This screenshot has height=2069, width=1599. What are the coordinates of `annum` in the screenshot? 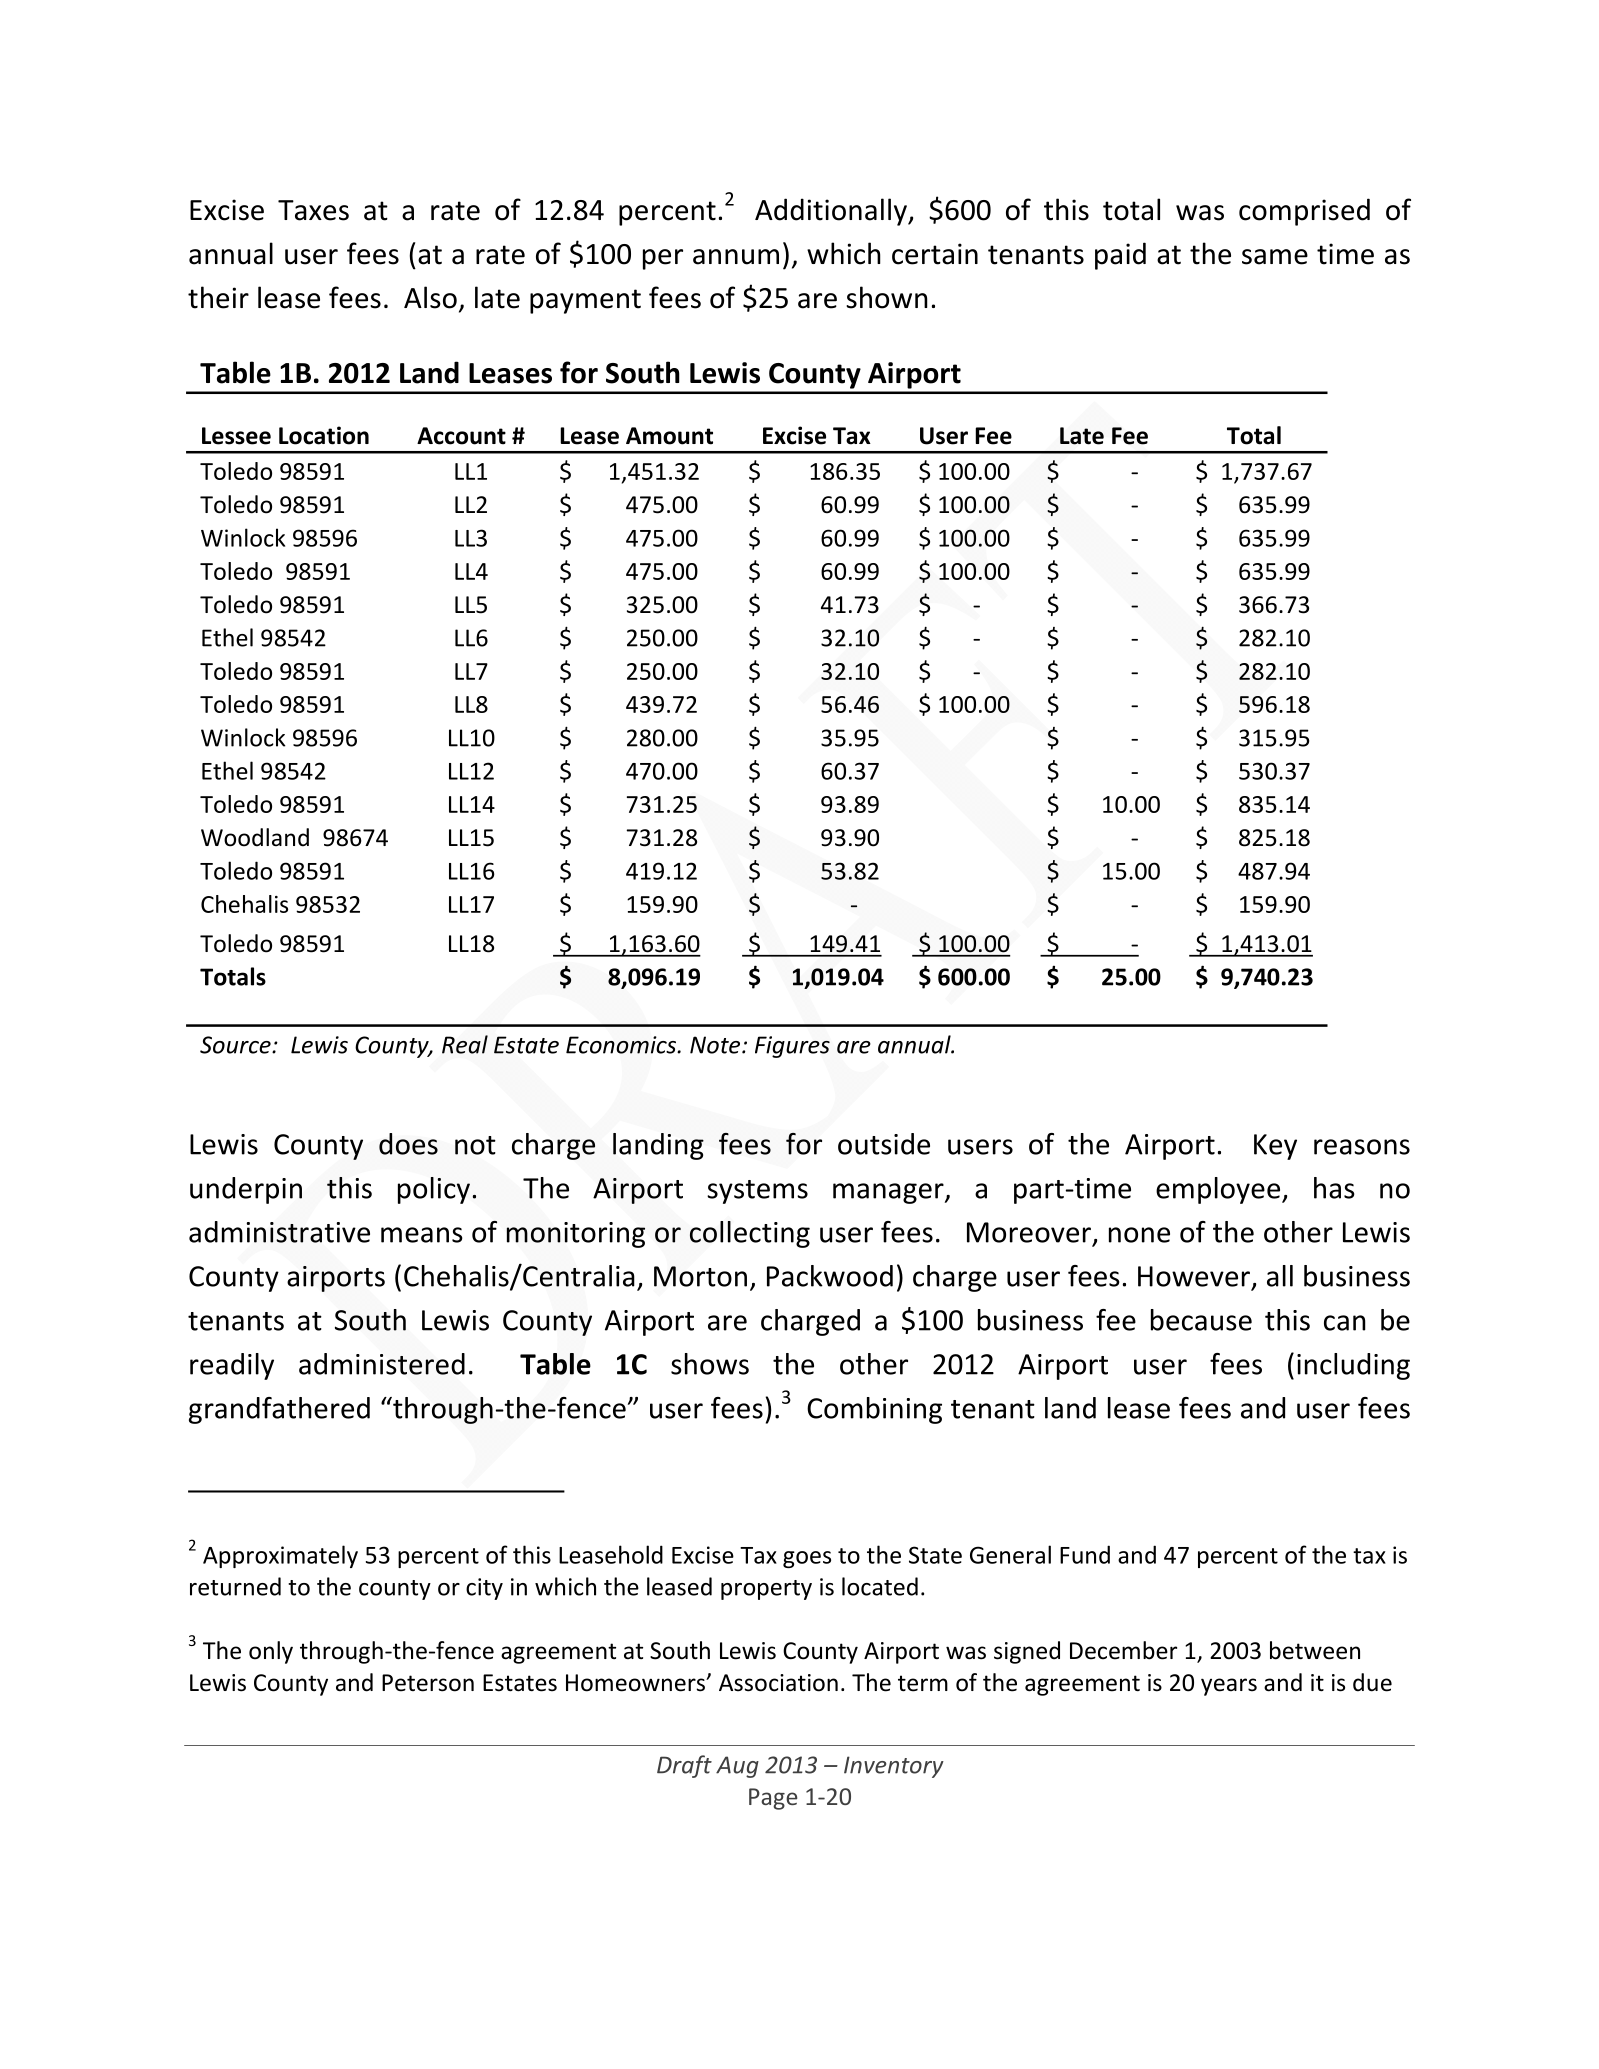 It's located at (736, 257).
